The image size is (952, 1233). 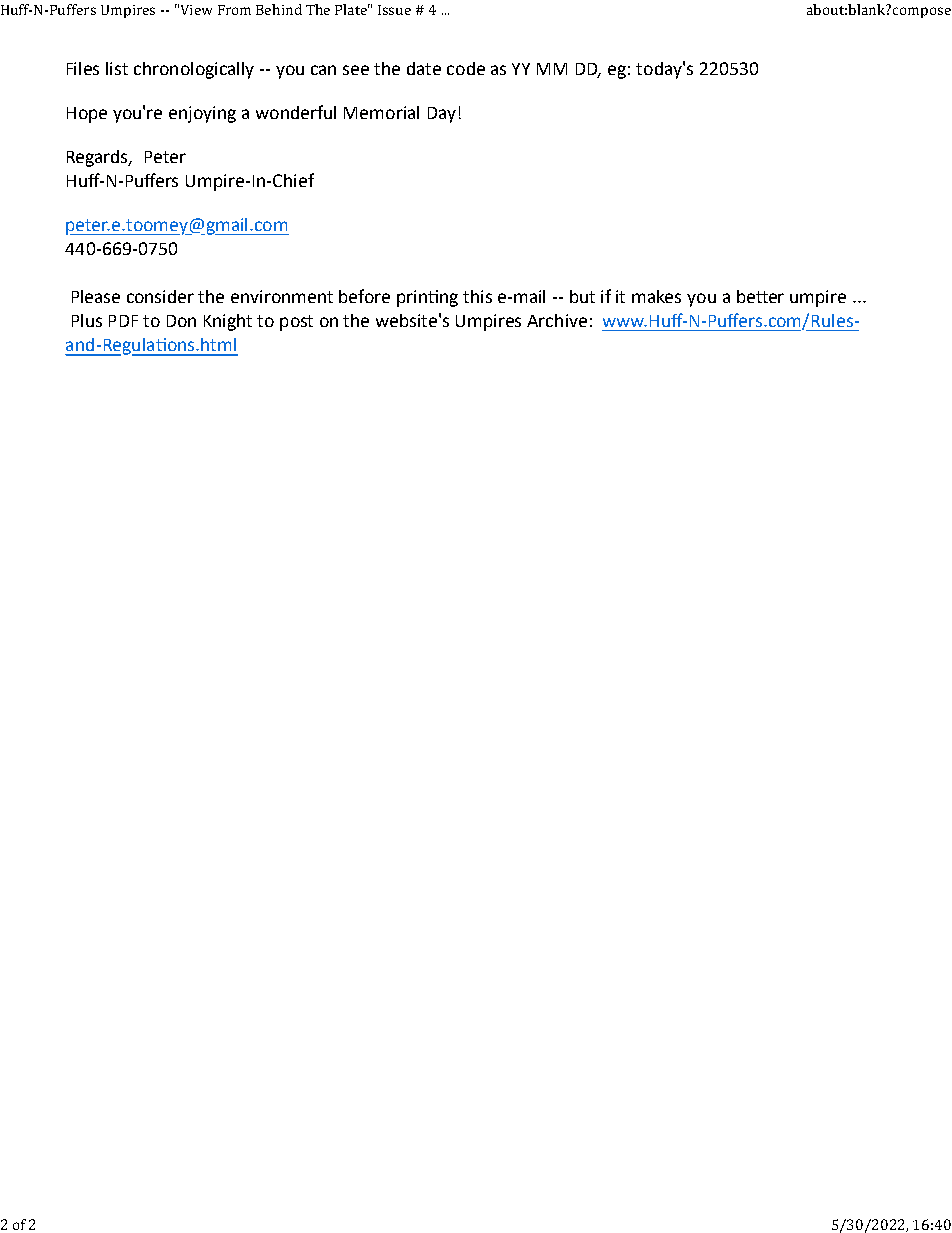 What do you see at coordinates (466, 68) in the screenshot?
I see `code` at bounding box center [466, 68].
